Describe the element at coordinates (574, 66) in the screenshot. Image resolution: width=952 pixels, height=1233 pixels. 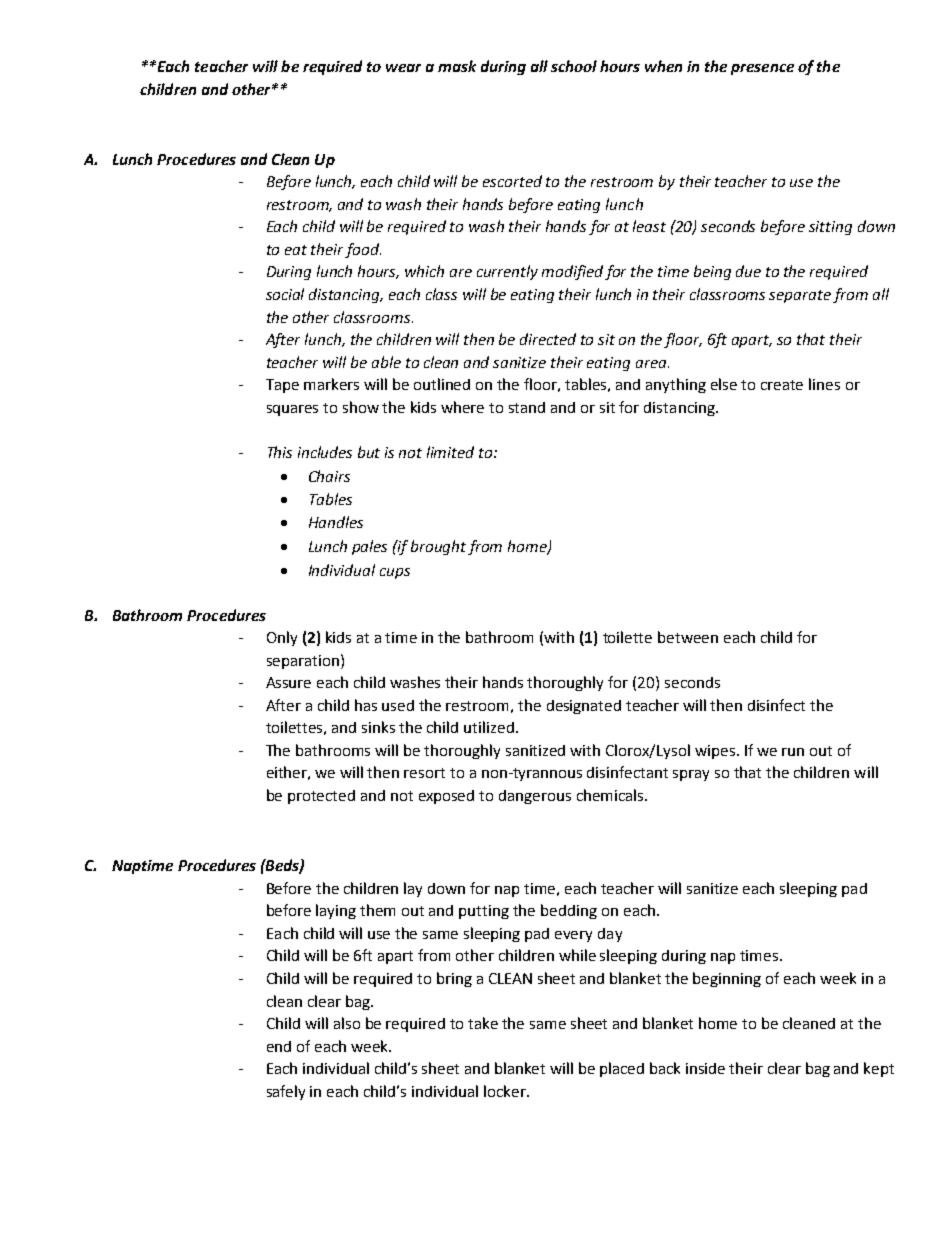
I see `school` at that location.
